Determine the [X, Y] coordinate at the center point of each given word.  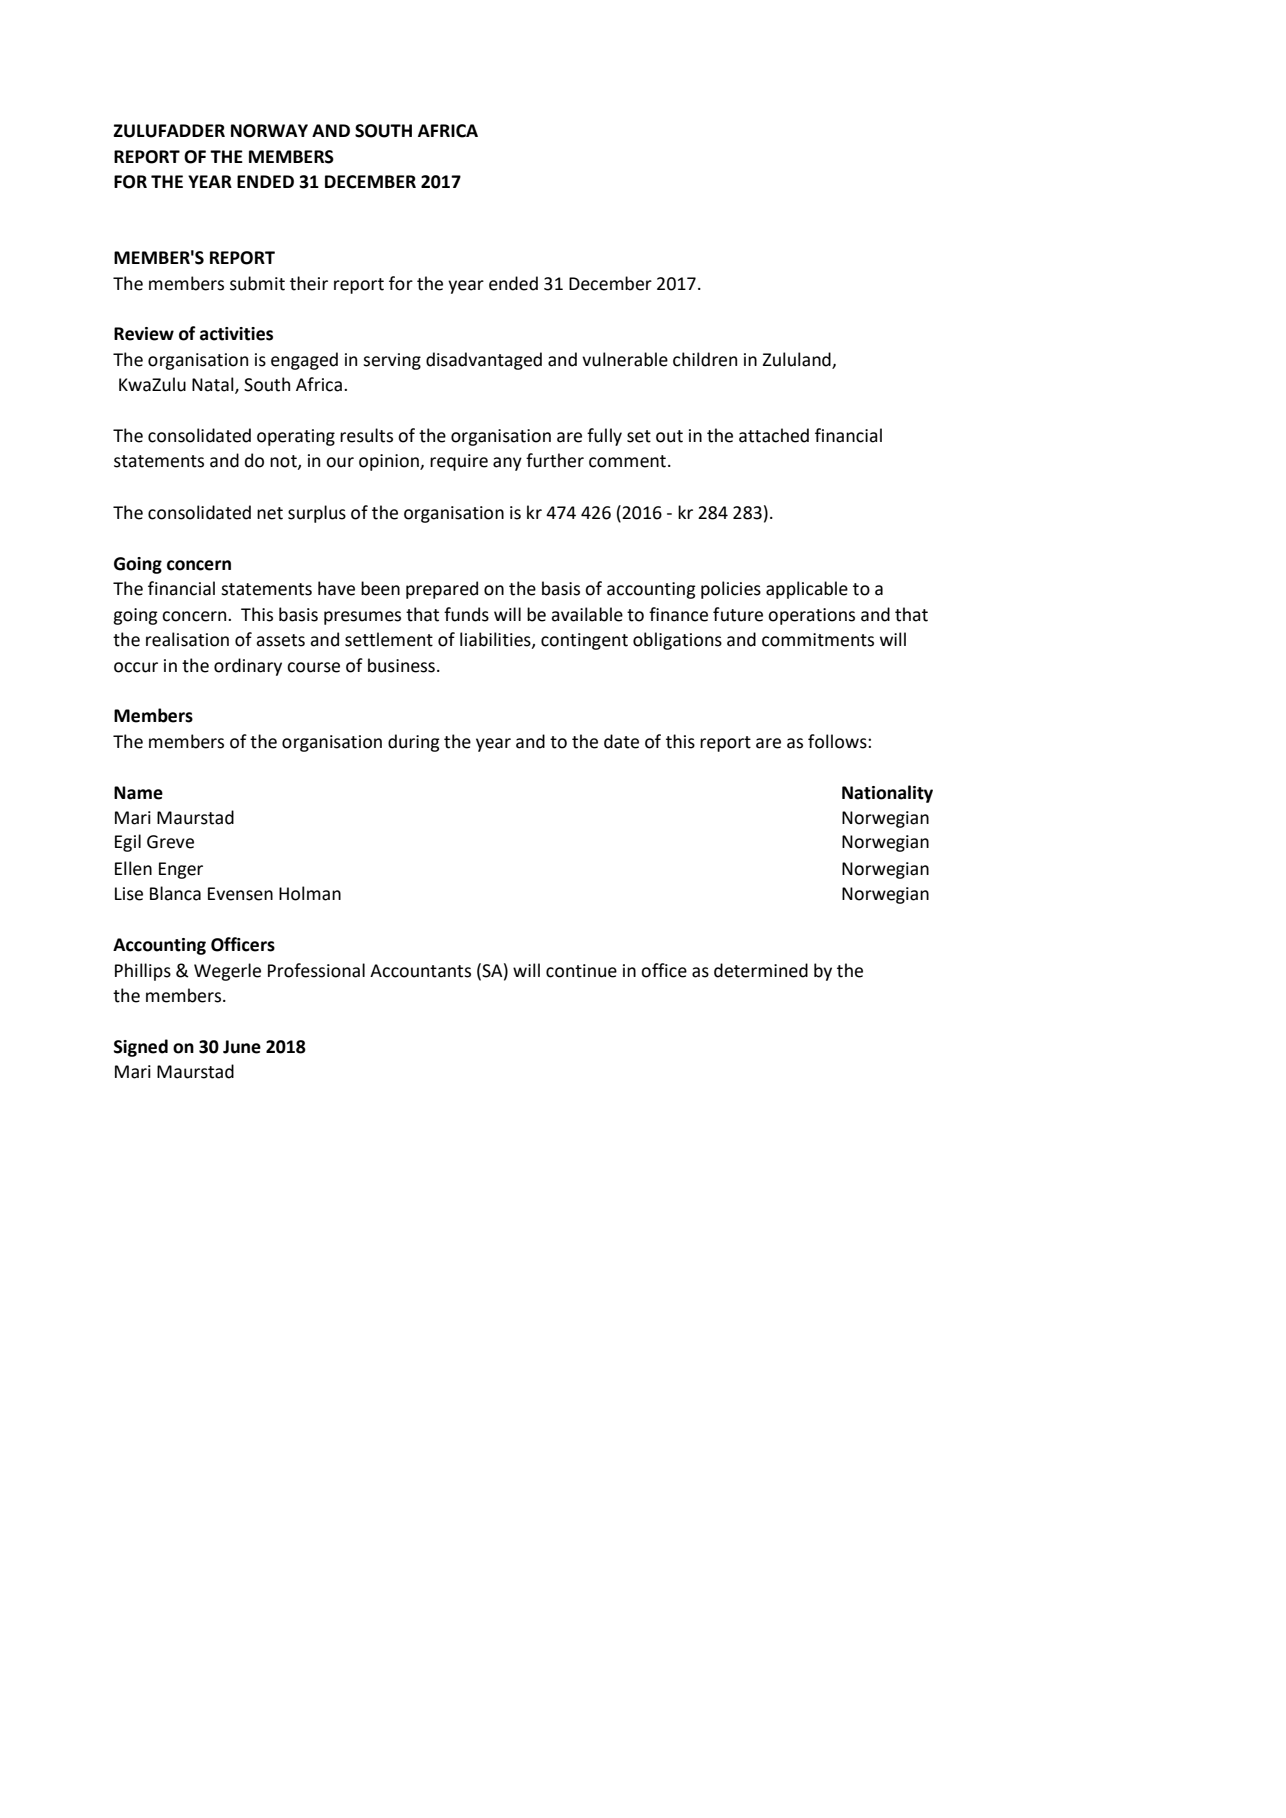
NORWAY [269, 131]
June [242, 1047]
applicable [807, 590]
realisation [187, 639]
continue [581, 971]
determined [761, 970]
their [309, 283]
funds [466, 614]
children [705, 359]
